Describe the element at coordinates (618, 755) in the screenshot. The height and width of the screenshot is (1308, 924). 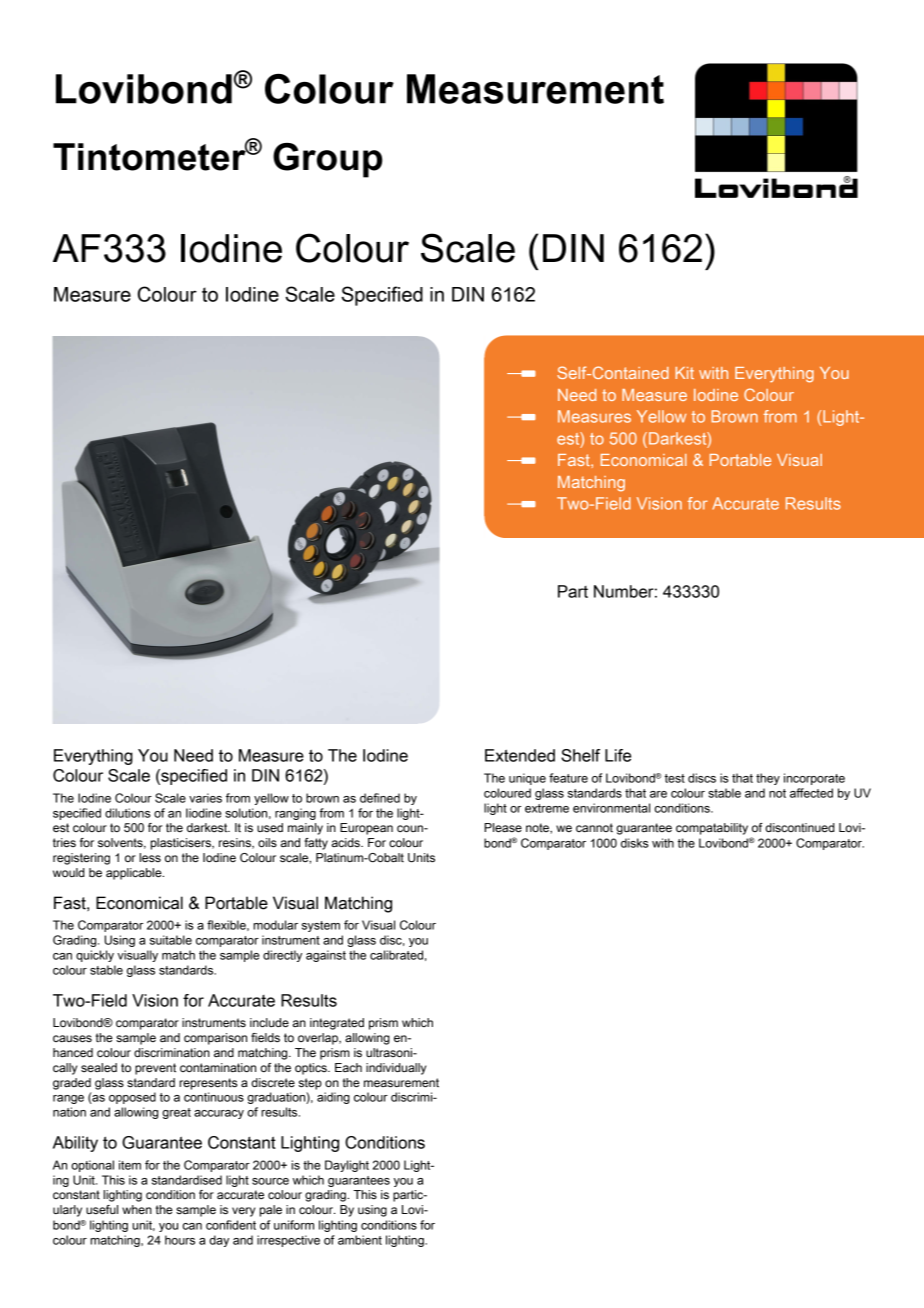
I see `Life` at that location.
